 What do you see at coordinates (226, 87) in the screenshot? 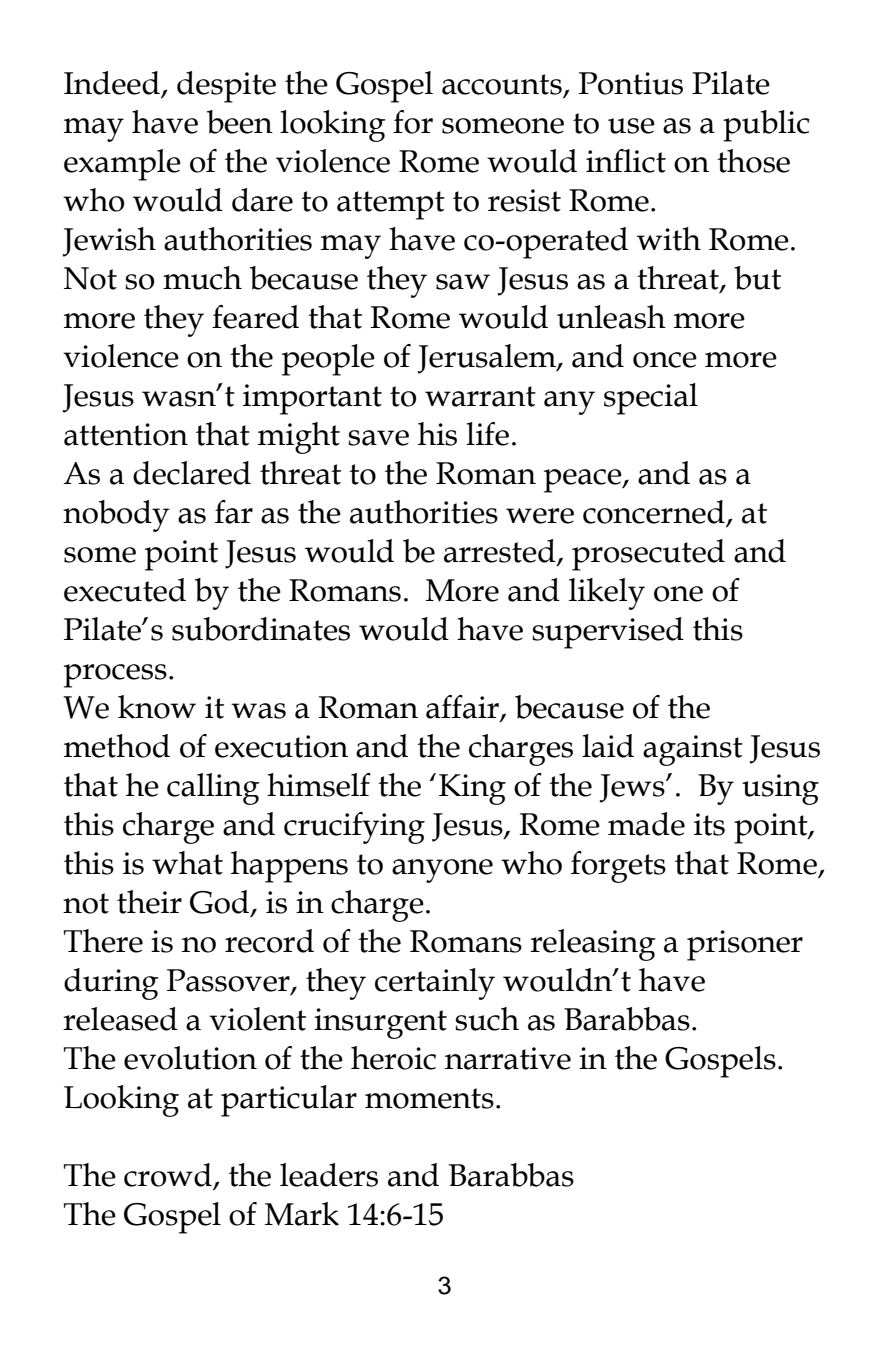
I see `despite` at bounding box center [226, 87].
